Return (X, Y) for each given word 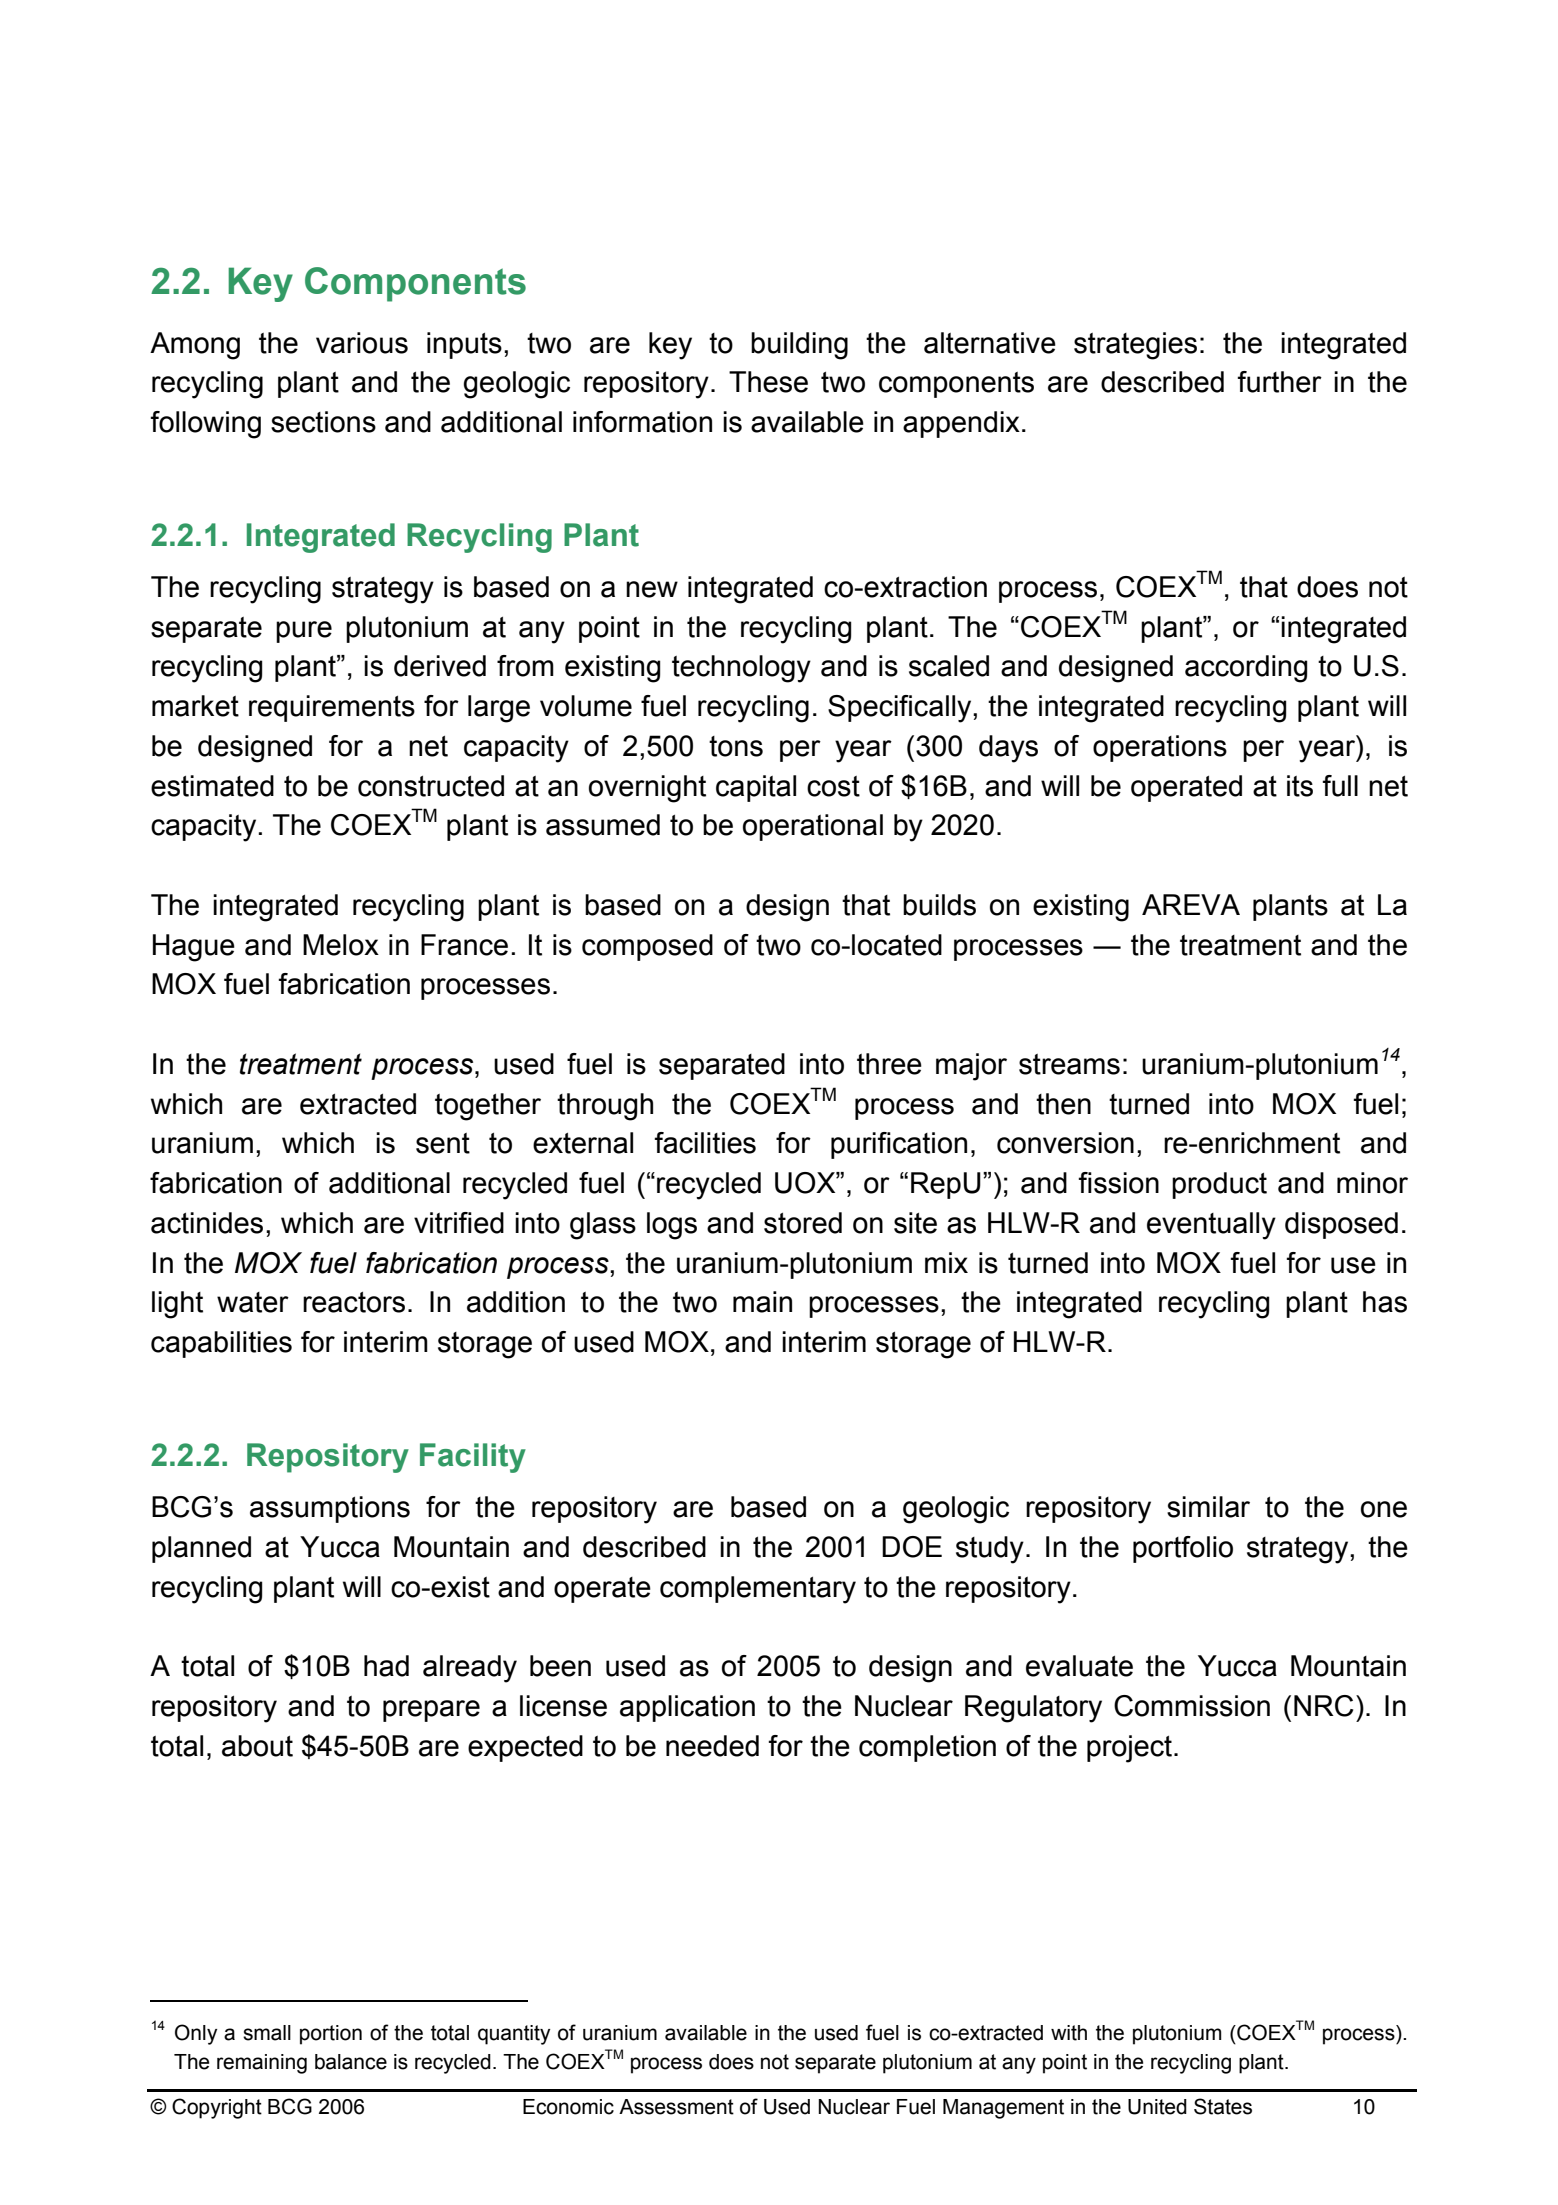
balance (351, 2062)
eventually (1211, 1226)
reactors (354, 1302)
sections (323, 422)
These (768, 382)
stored (803, 1223)
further (1279, 382)
